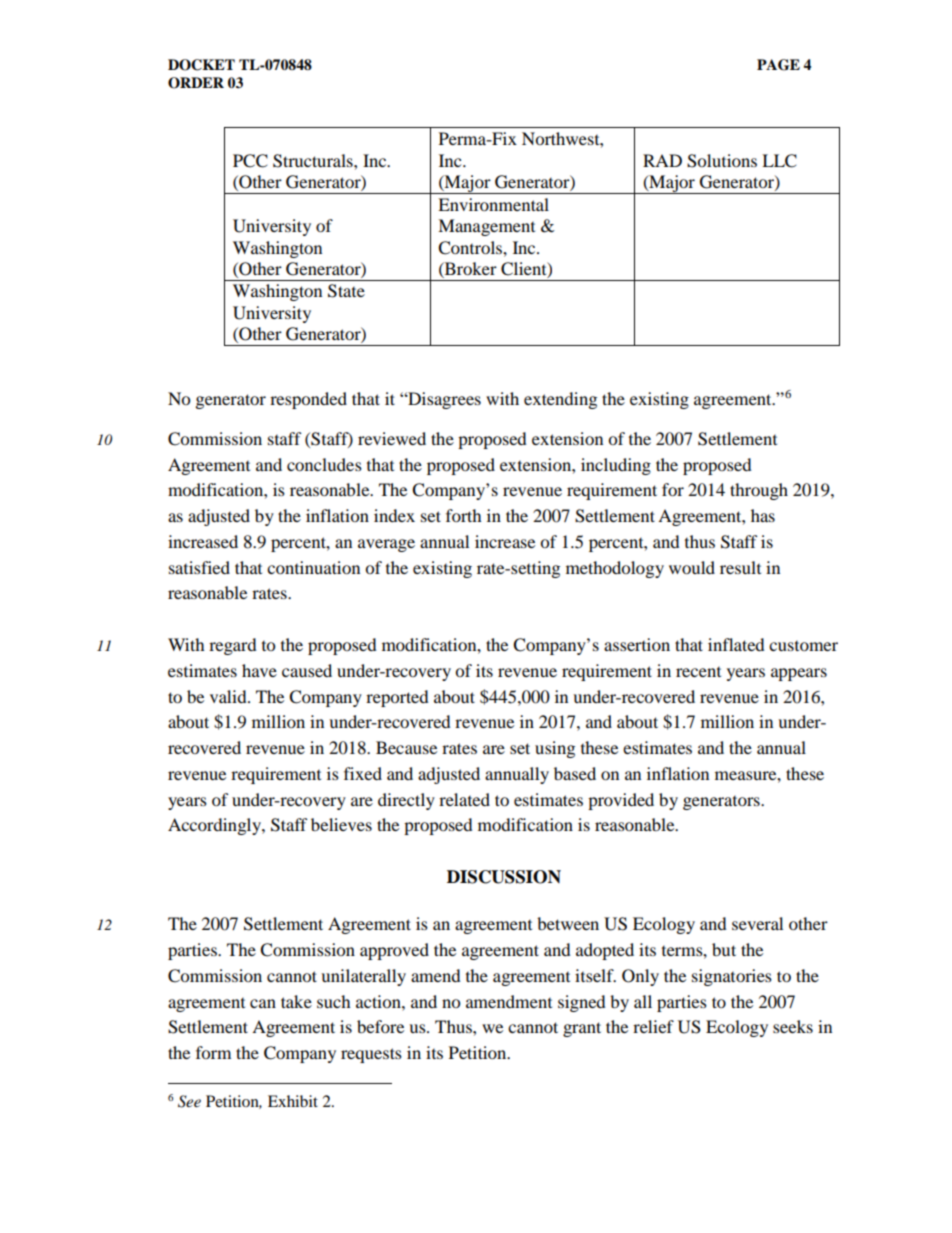 This image has width=952, height=1233. I want to click on result, so click(740, 567).
